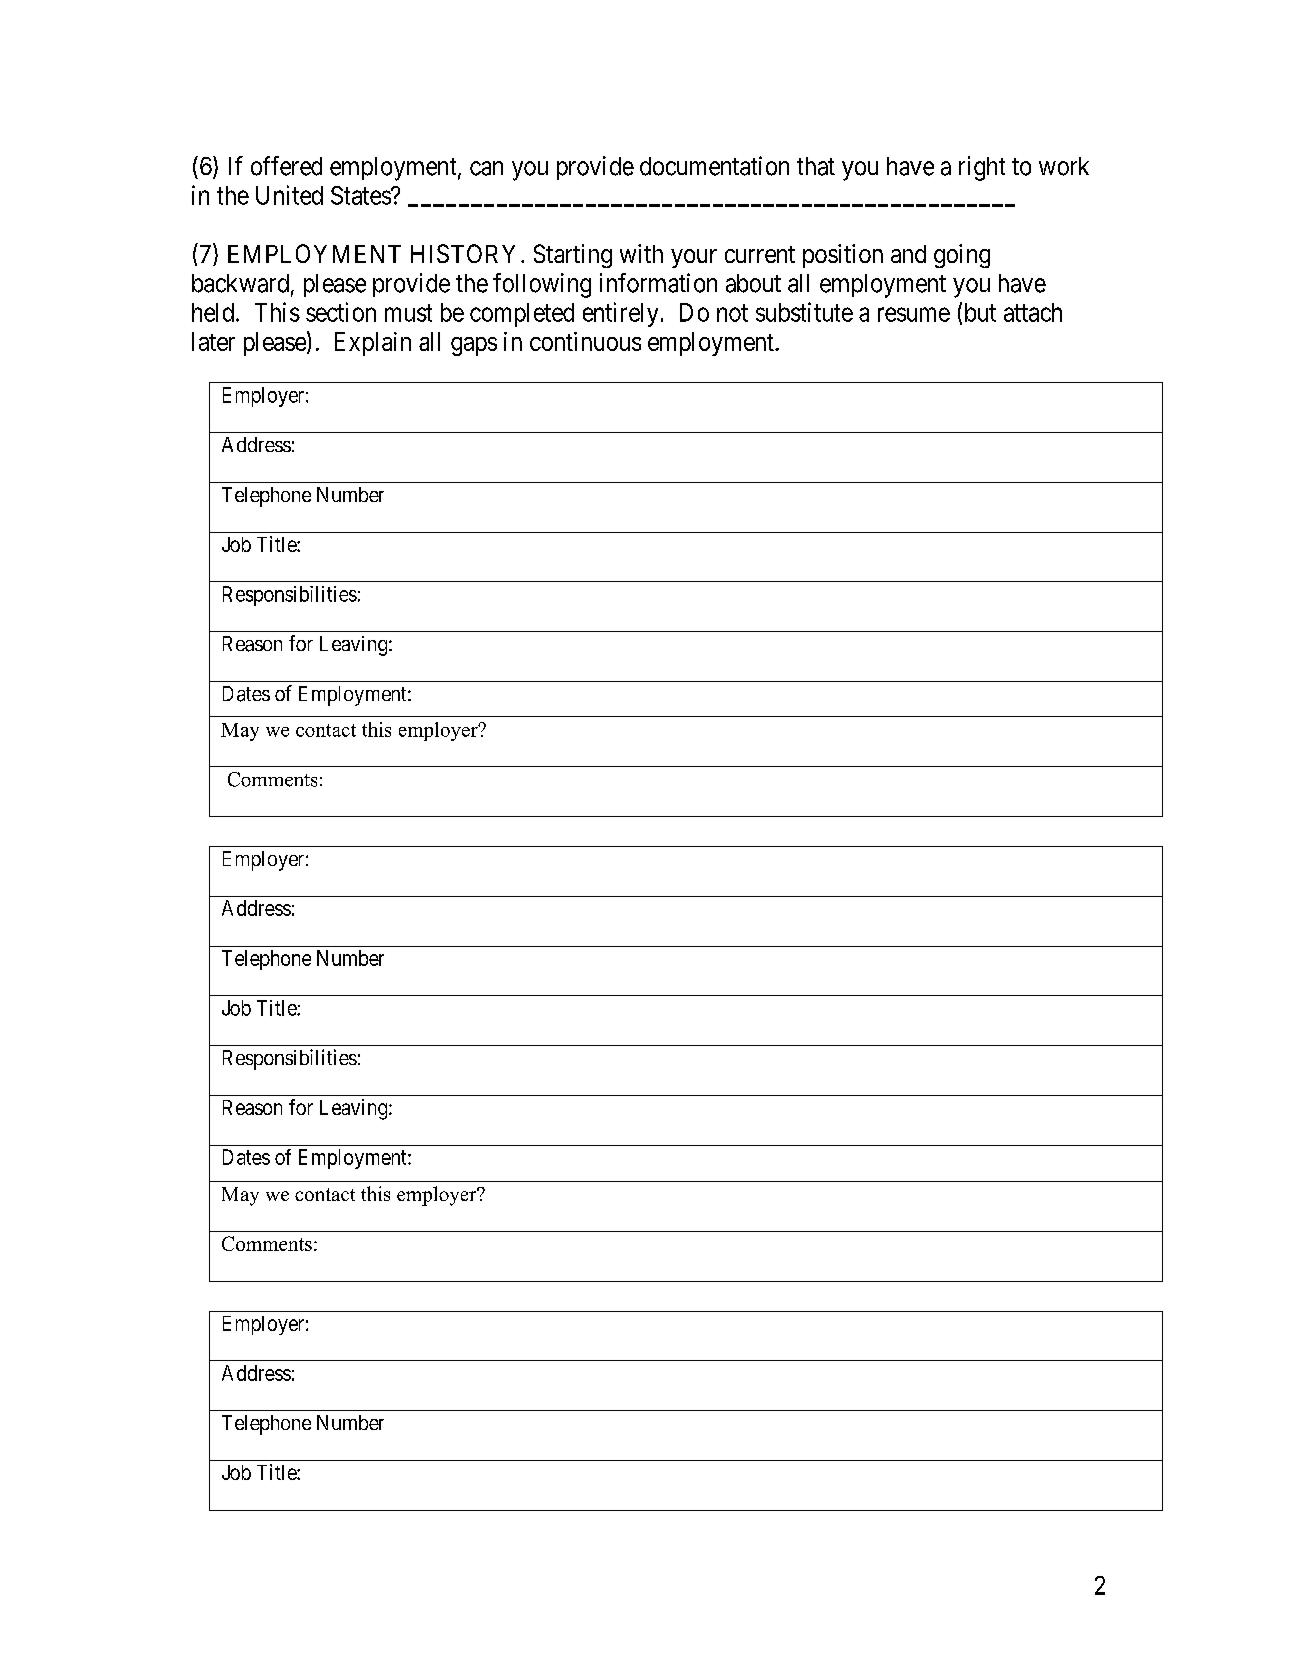 This screenshot has height=1677, width=1296. I want to click on with, so click(641, 253).
